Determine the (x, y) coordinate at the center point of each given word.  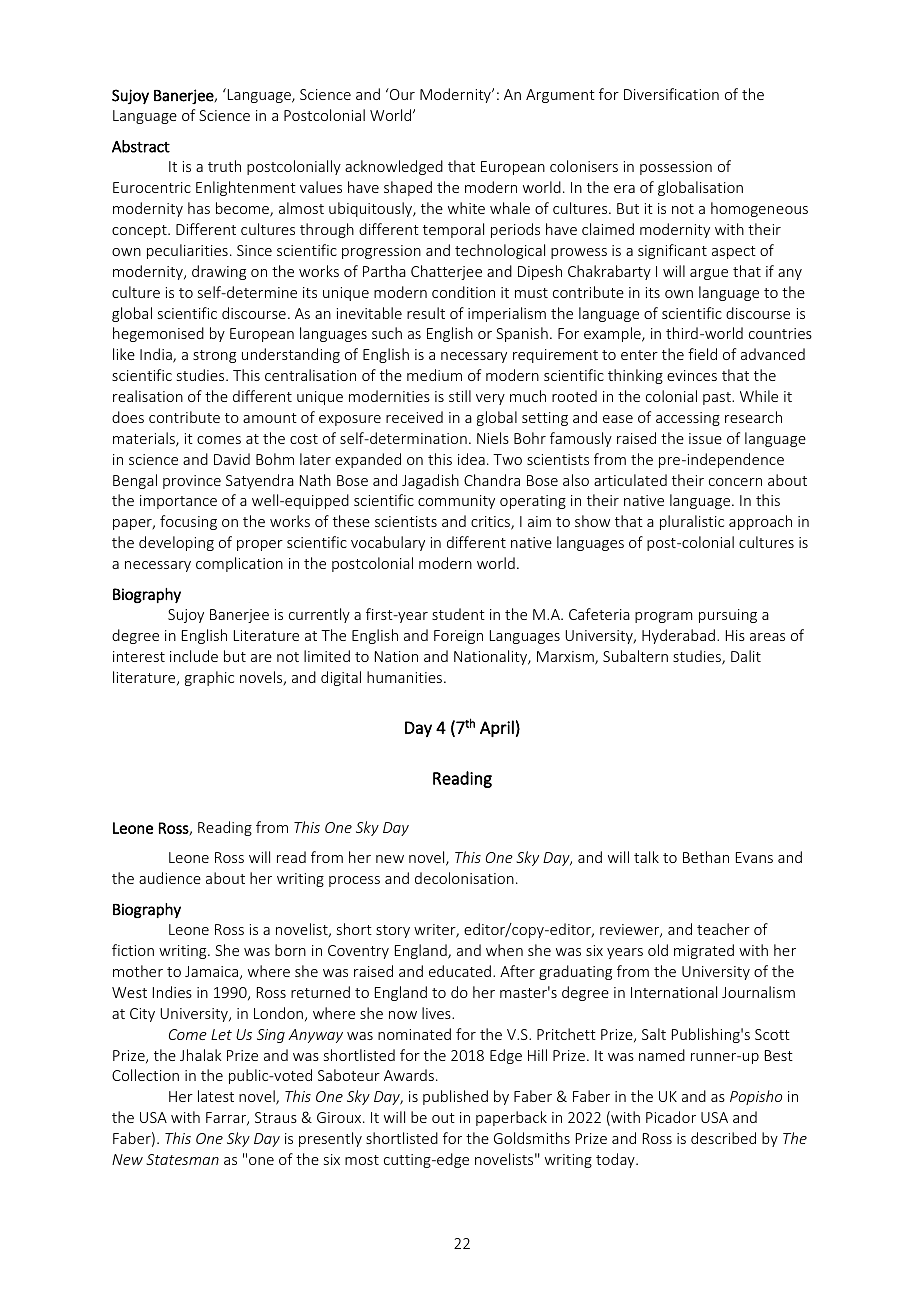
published (455, 1097)
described (723, 1138)
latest (216, 1096)
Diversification (671, 94)
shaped (408, 188)
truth (224, 166)
